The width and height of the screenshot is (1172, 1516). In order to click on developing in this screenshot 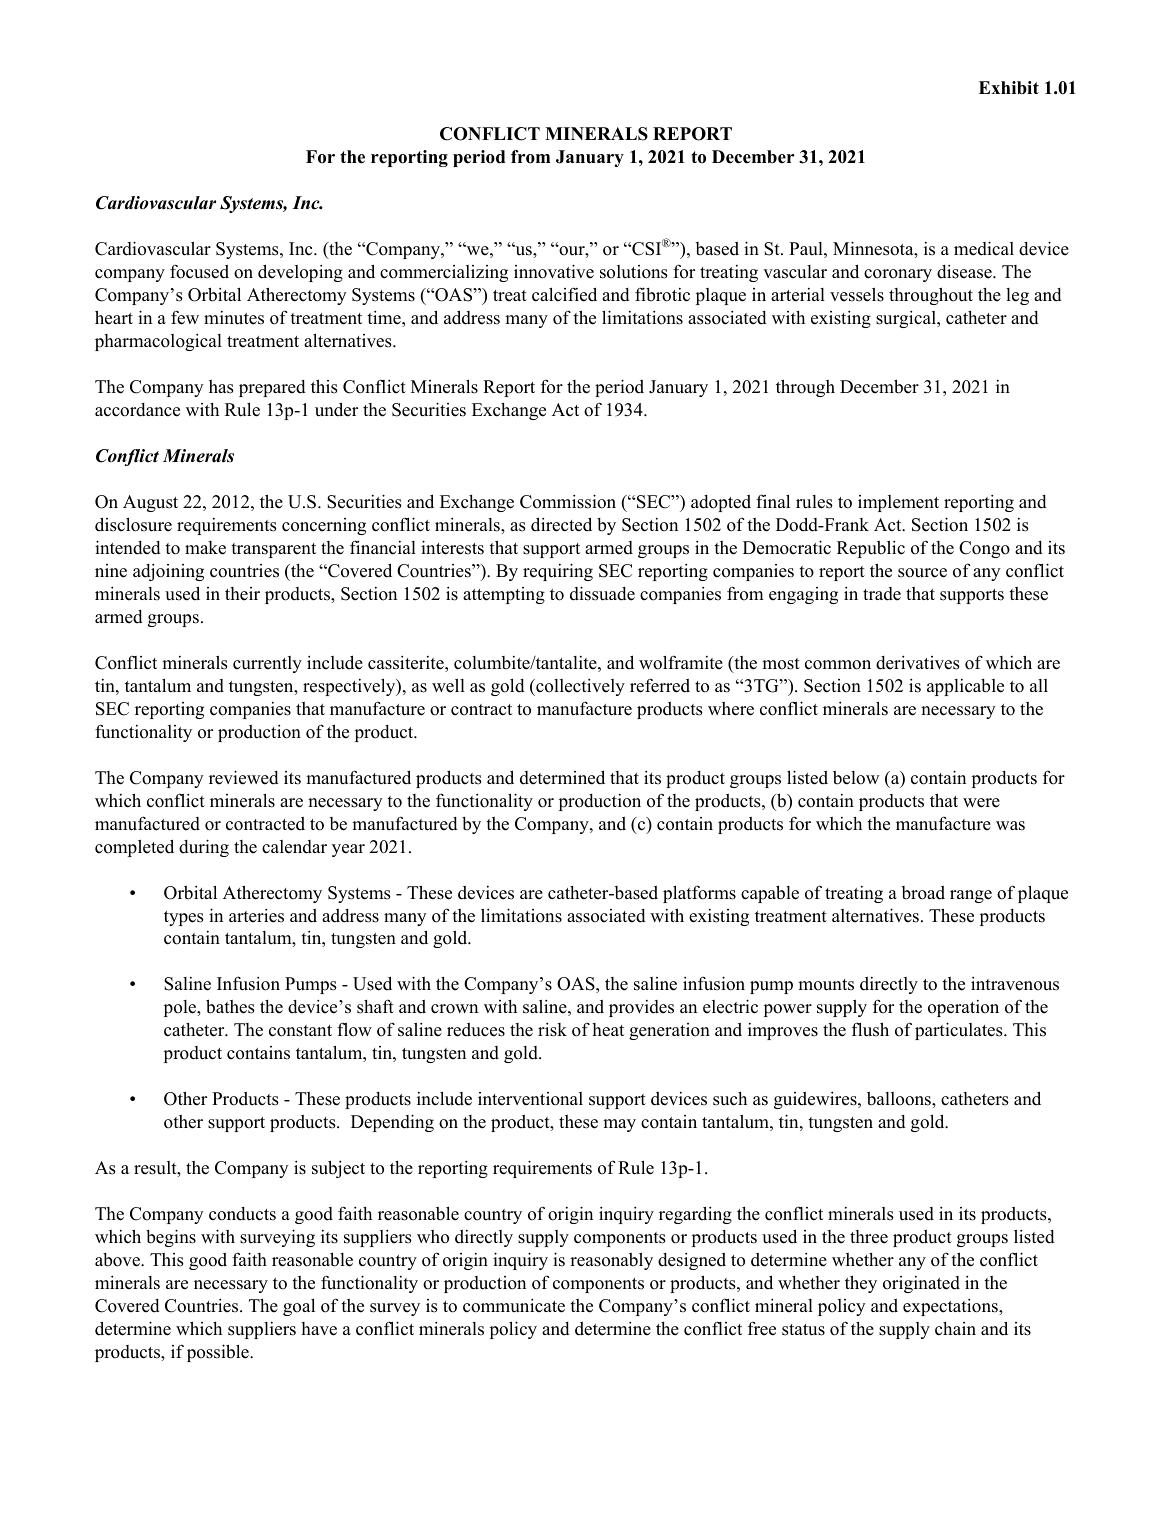, I will do `click(300, 273)`.
